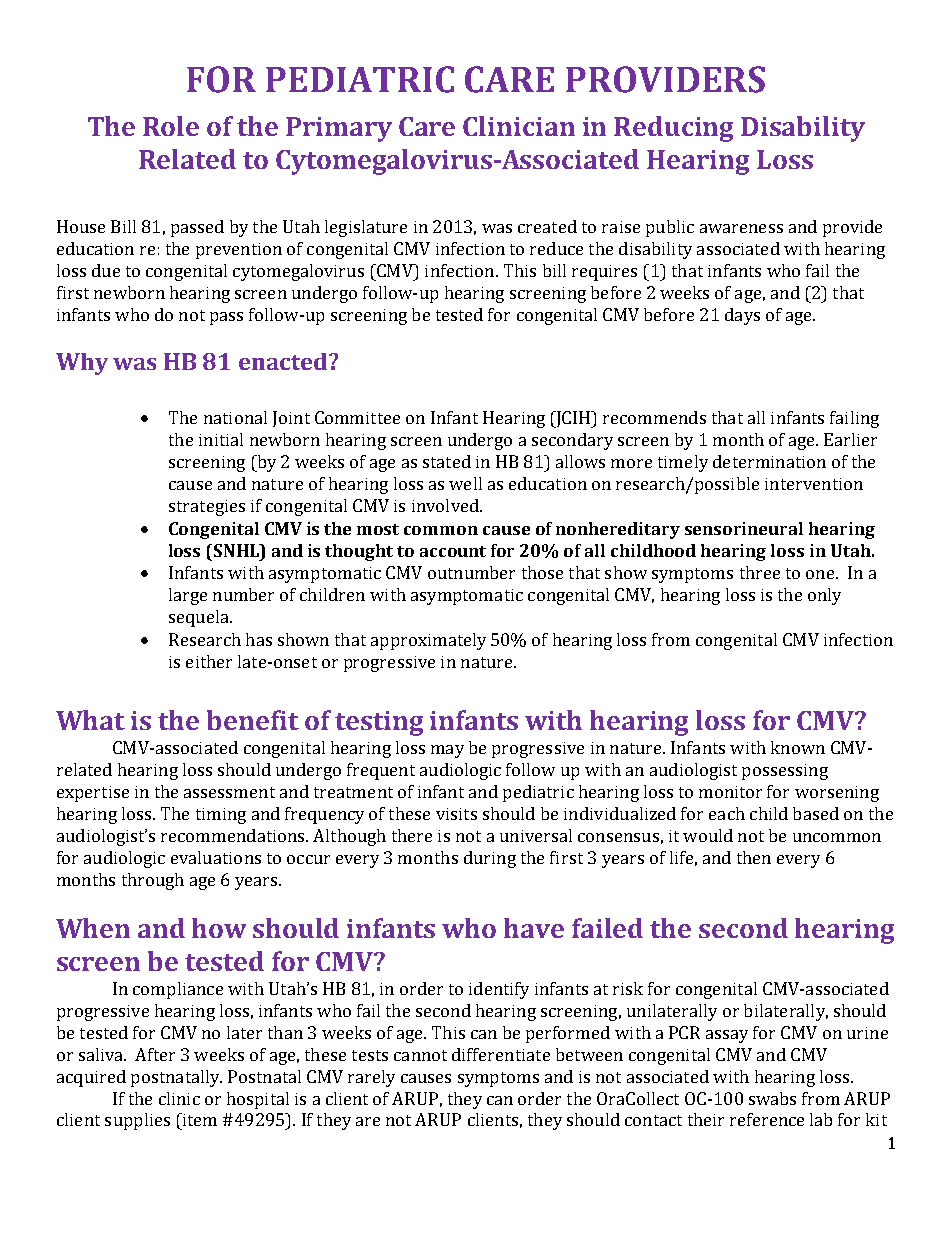 The image size is (952, 1233). Describe the element at coordinates (772, 1098) in the screenshot. I see `swabs` at that location.
